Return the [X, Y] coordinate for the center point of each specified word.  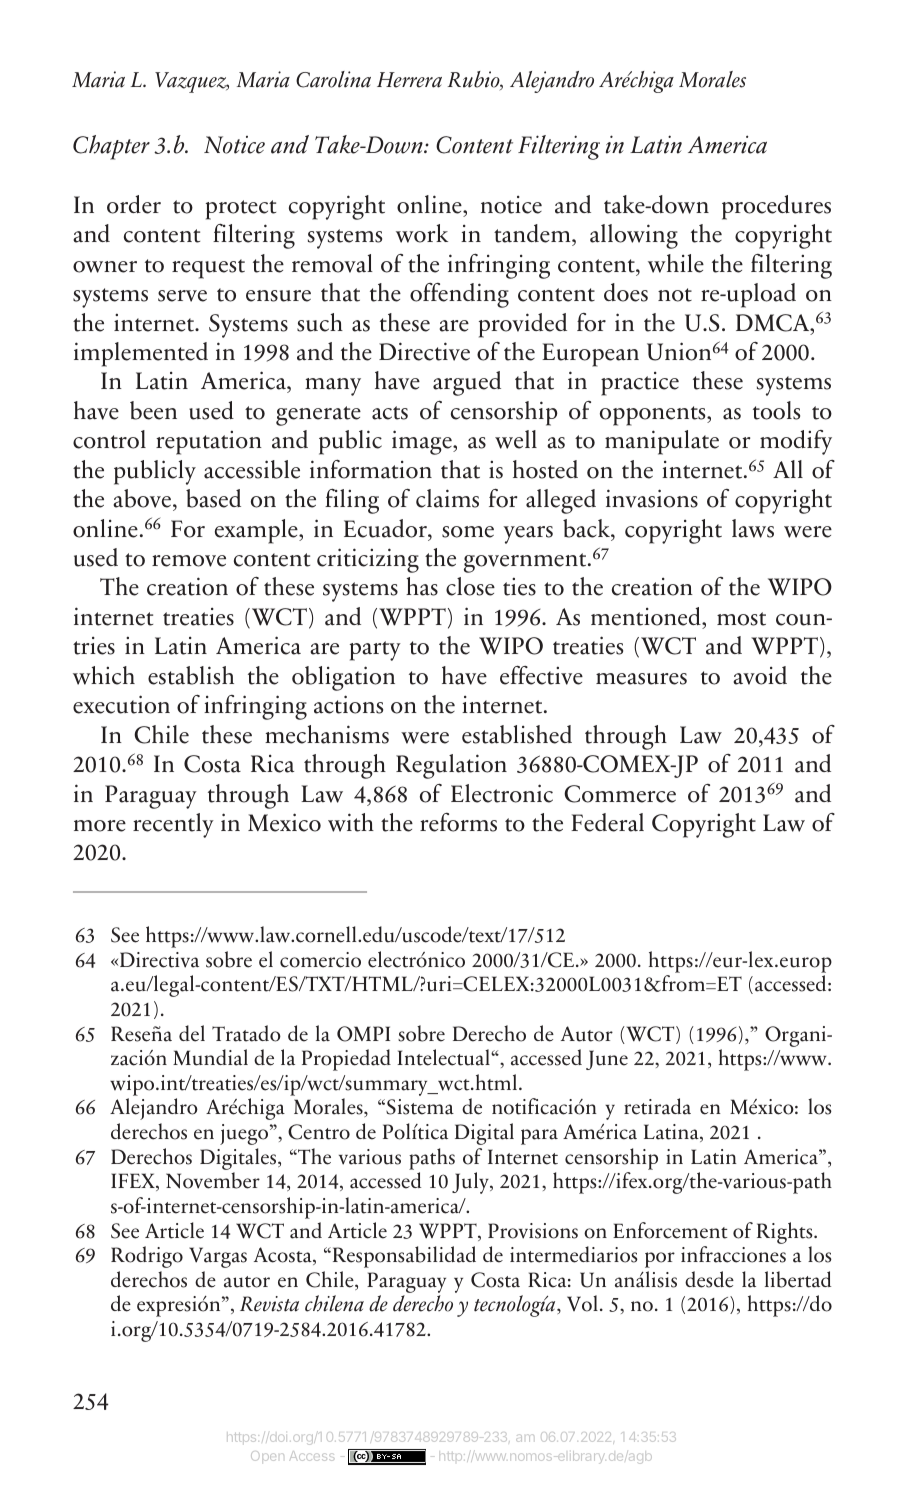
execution [121, 704]
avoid [760, 675]
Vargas [218, 1257]
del [192, 1033]
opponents [654, 416]
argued [467, 383]
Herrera [409, 80]
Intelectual [444, 1057]
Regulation [451, 766]
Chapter [111, 147]
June [607, 1060]
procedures [776, 207]
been [153, 410]
